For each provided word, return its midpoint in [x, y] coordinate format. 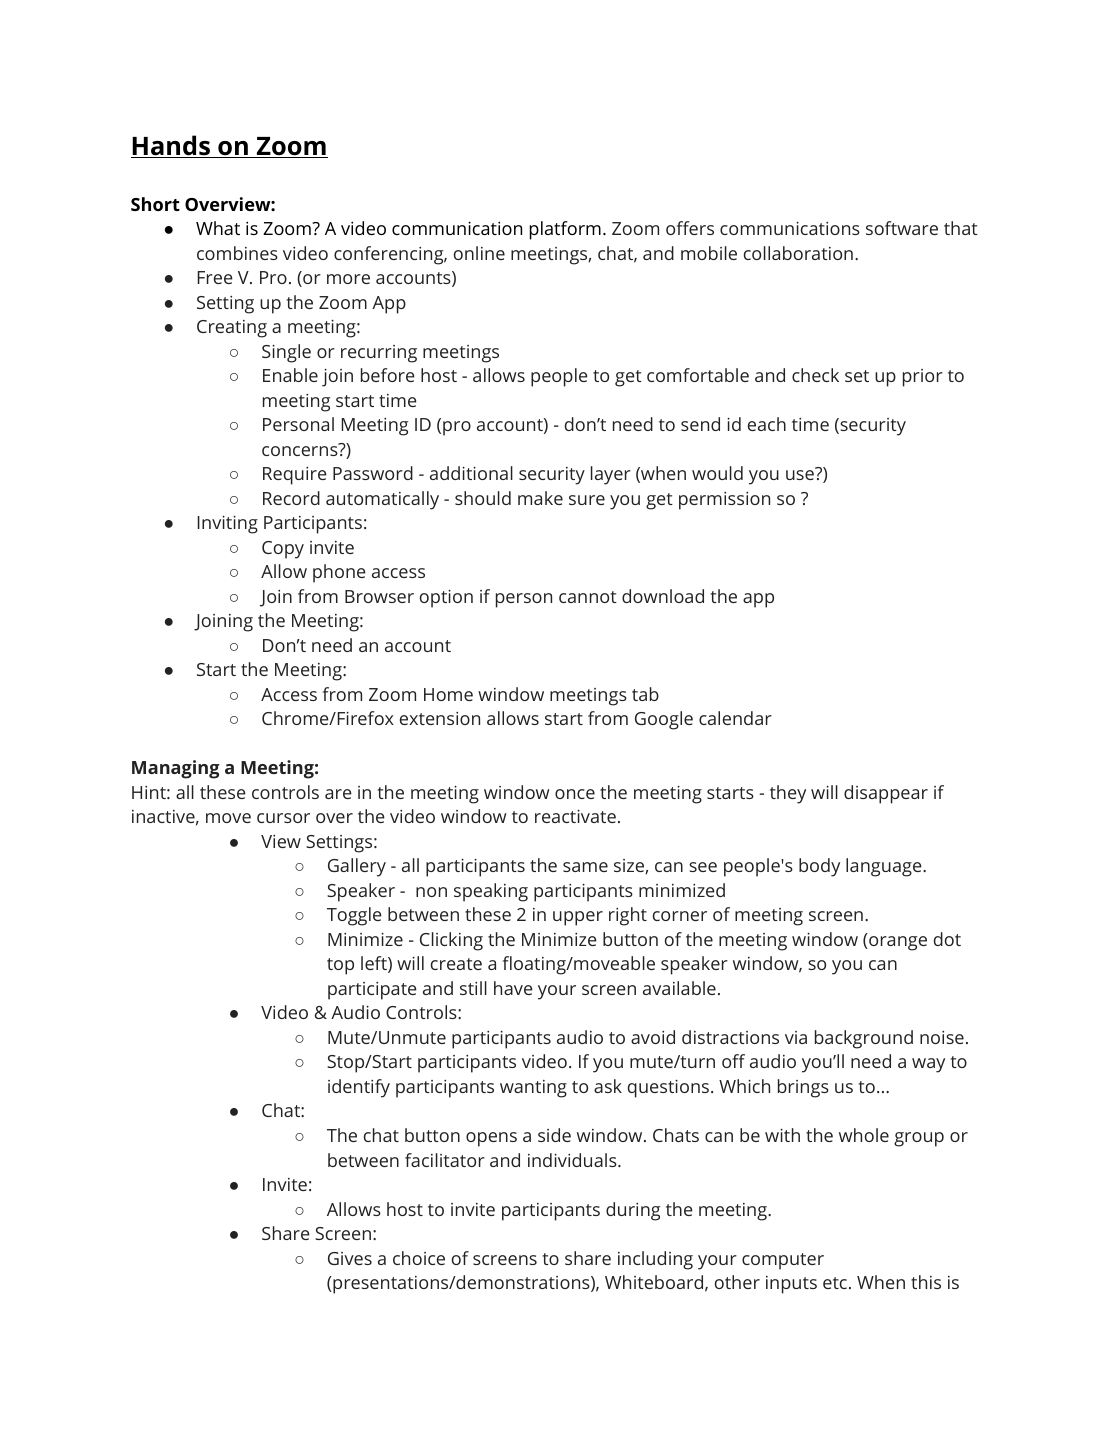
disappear [886, 794]
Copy [283, 550]
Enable [290, 375]
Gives [350, 1258]
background [864, 1039]
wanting [533, 1089]
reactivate [575, 816]
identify [359, 1088]
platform [565, 230]
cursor [283, 818]
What [218, 228]
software [902, 228]
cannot [588, 597]
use [801, 474]
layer [611, 475]
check [815, 375]
